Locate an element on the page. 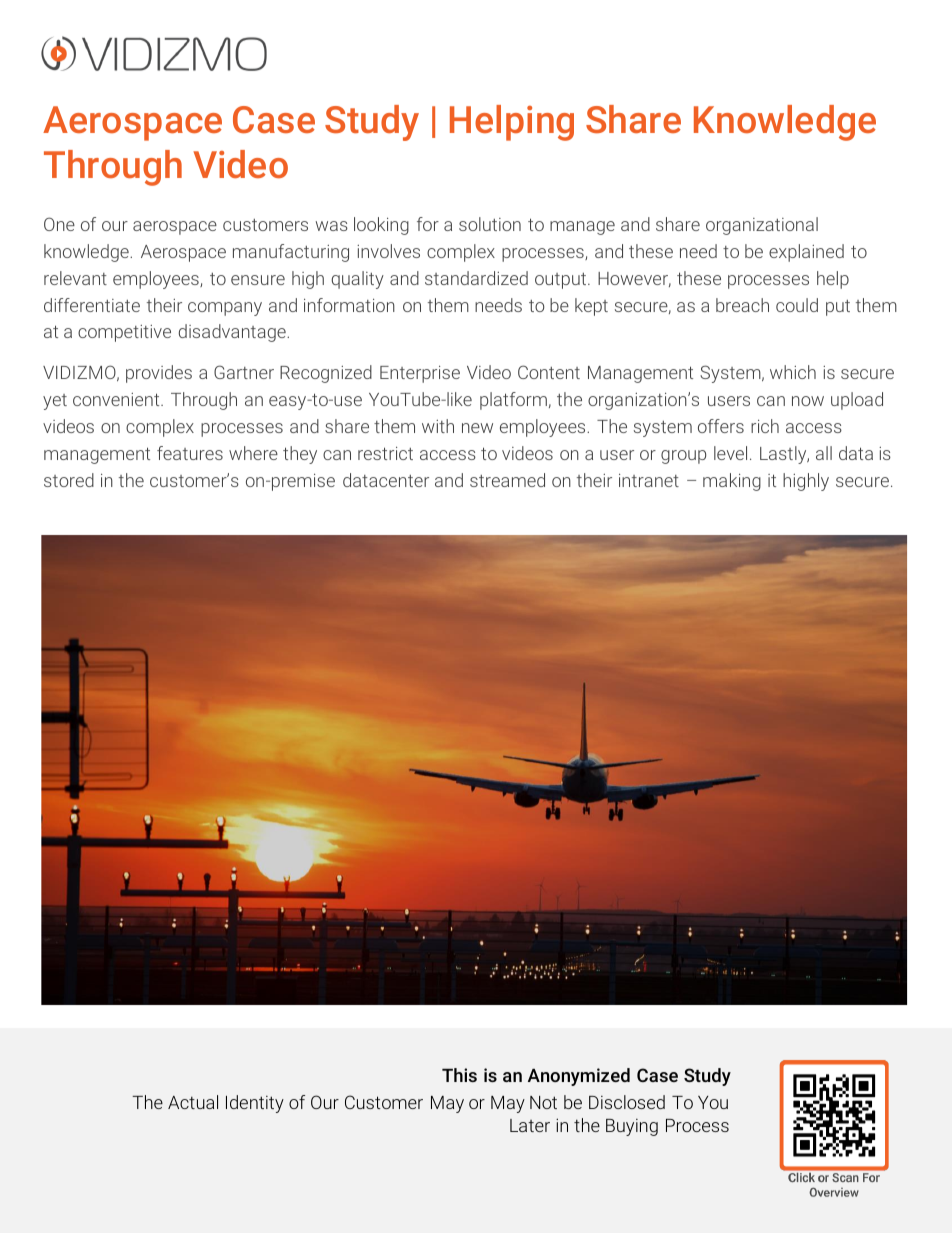 The height and width of the image is (1233, 952). Anonymized is located at coordinates (579, 1077).
